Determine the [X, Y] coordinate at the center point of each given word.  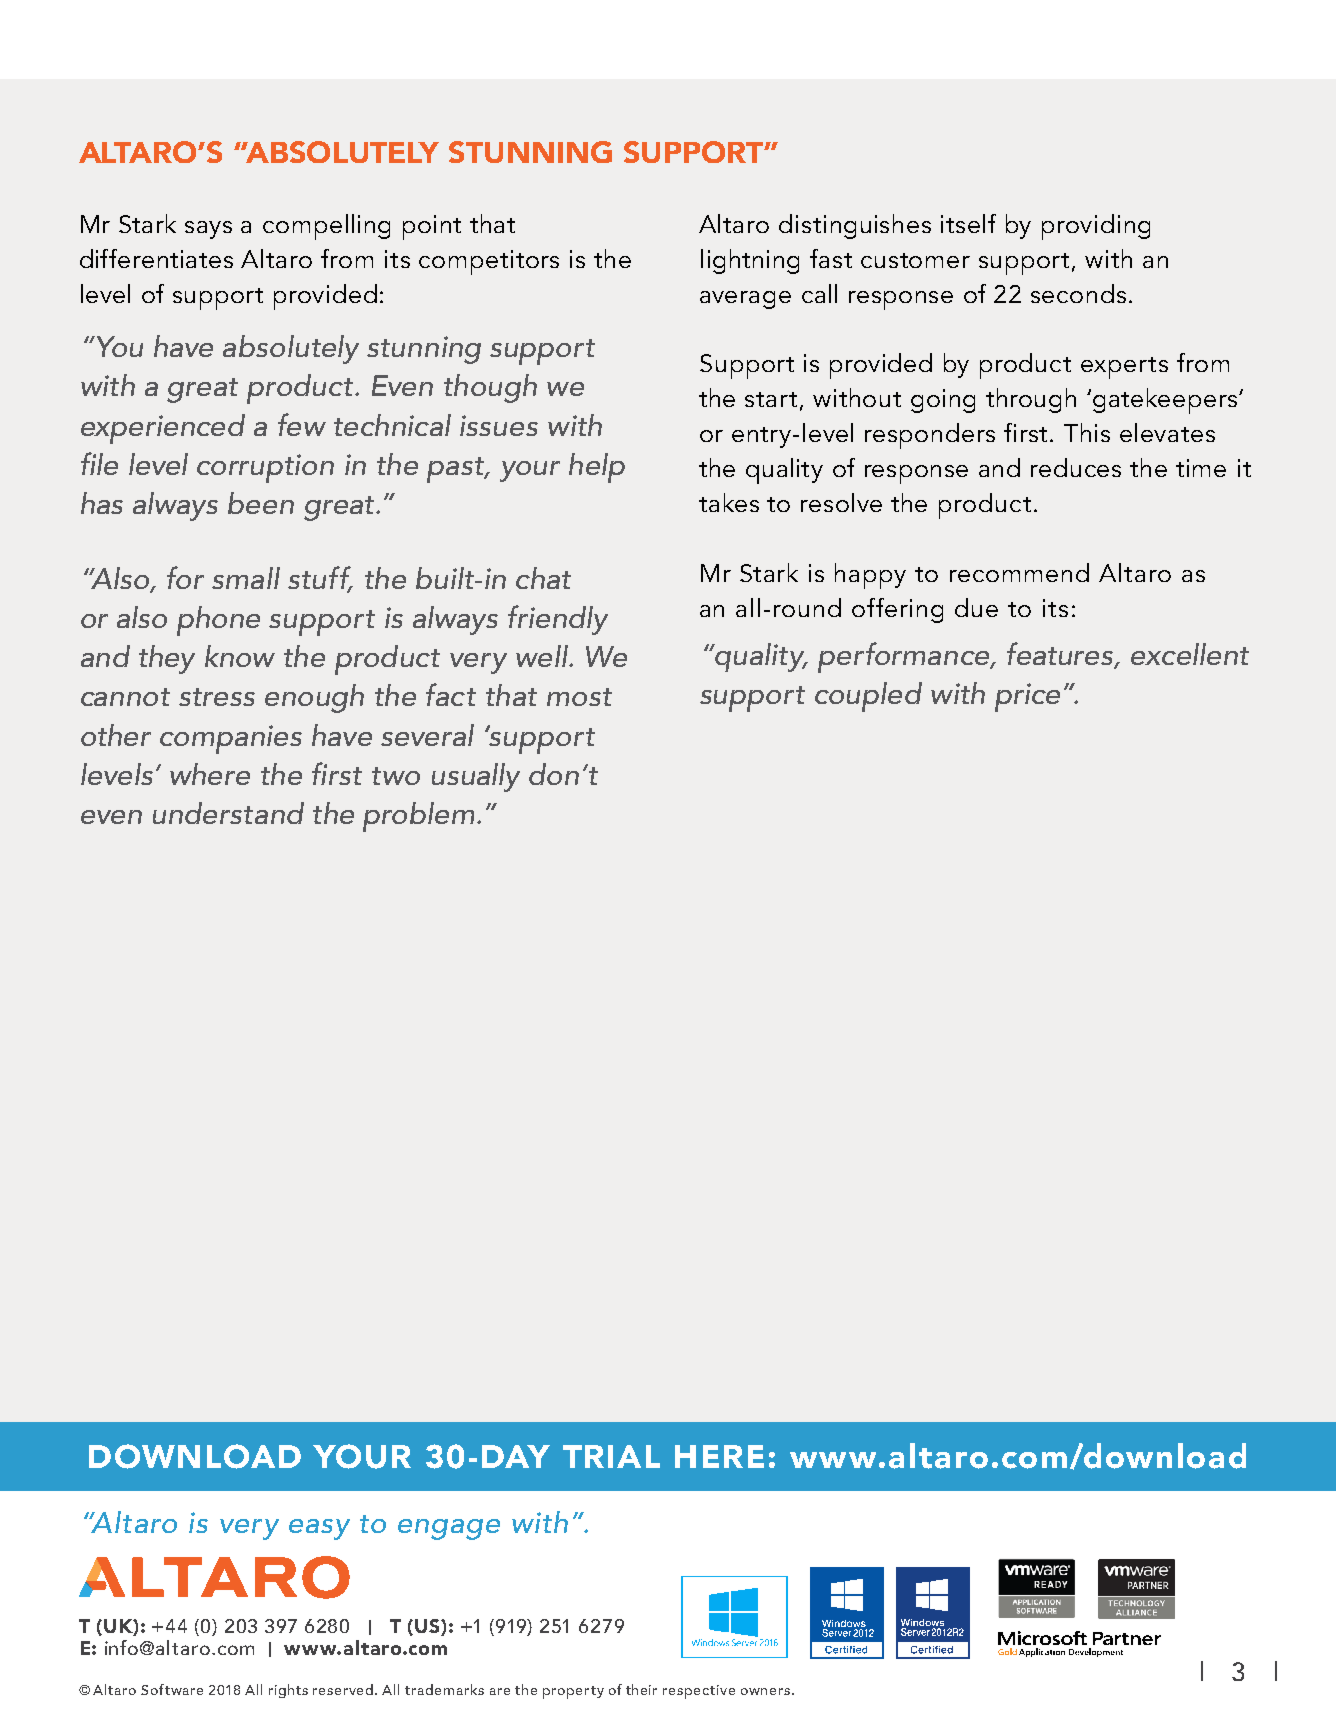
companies [231, 739]
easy [319, 1529]
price [1027, 697]
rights [288, 1691]
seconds [1078, 293]
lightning [750, 261]
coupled [868, 697]
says [208, 230]
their [641, 1689]
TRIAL [611, 1456]
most [579, 697]
